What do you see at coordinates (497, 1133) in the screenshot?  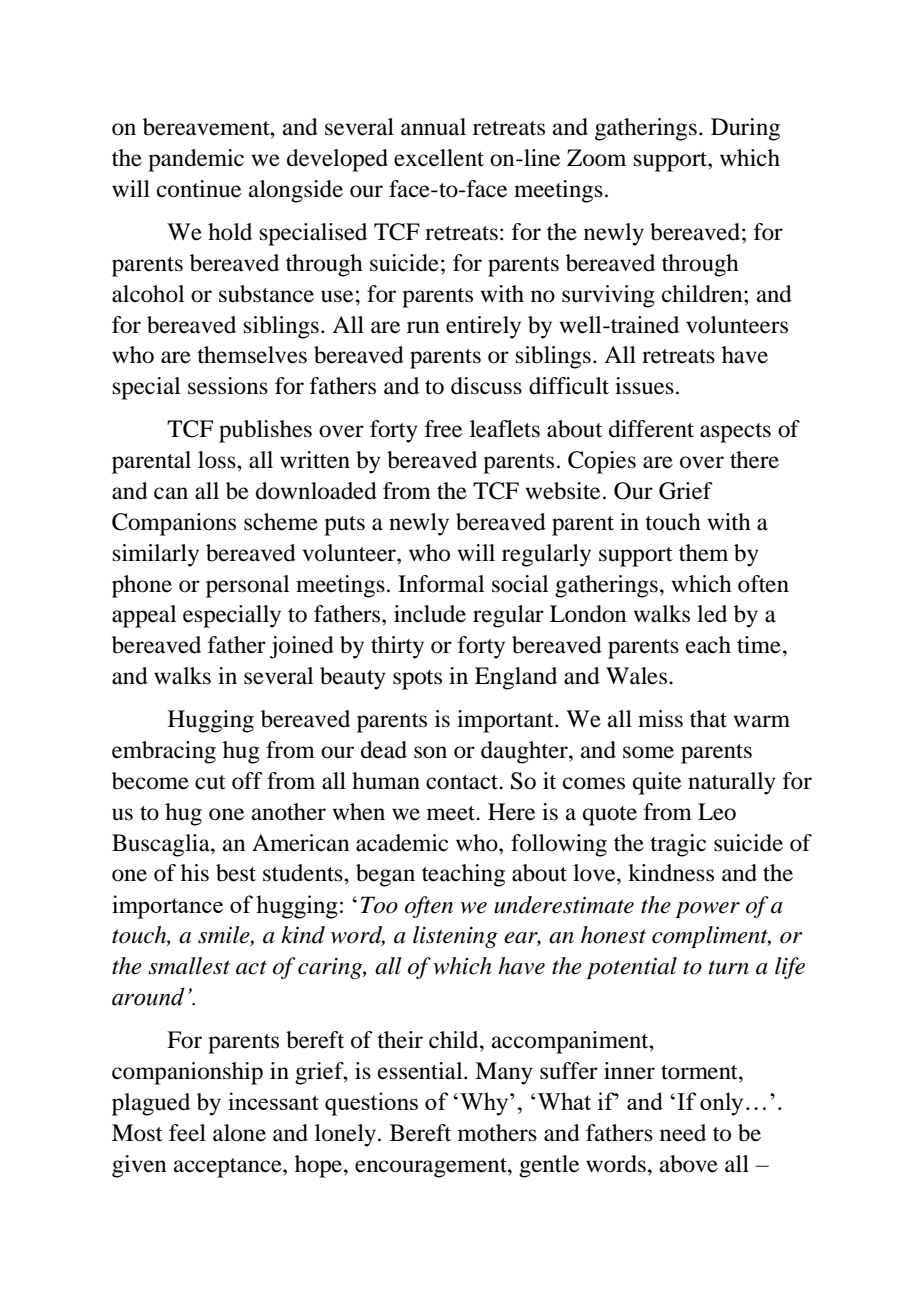 I see `mothers` at bounding box center [497, 1133].
